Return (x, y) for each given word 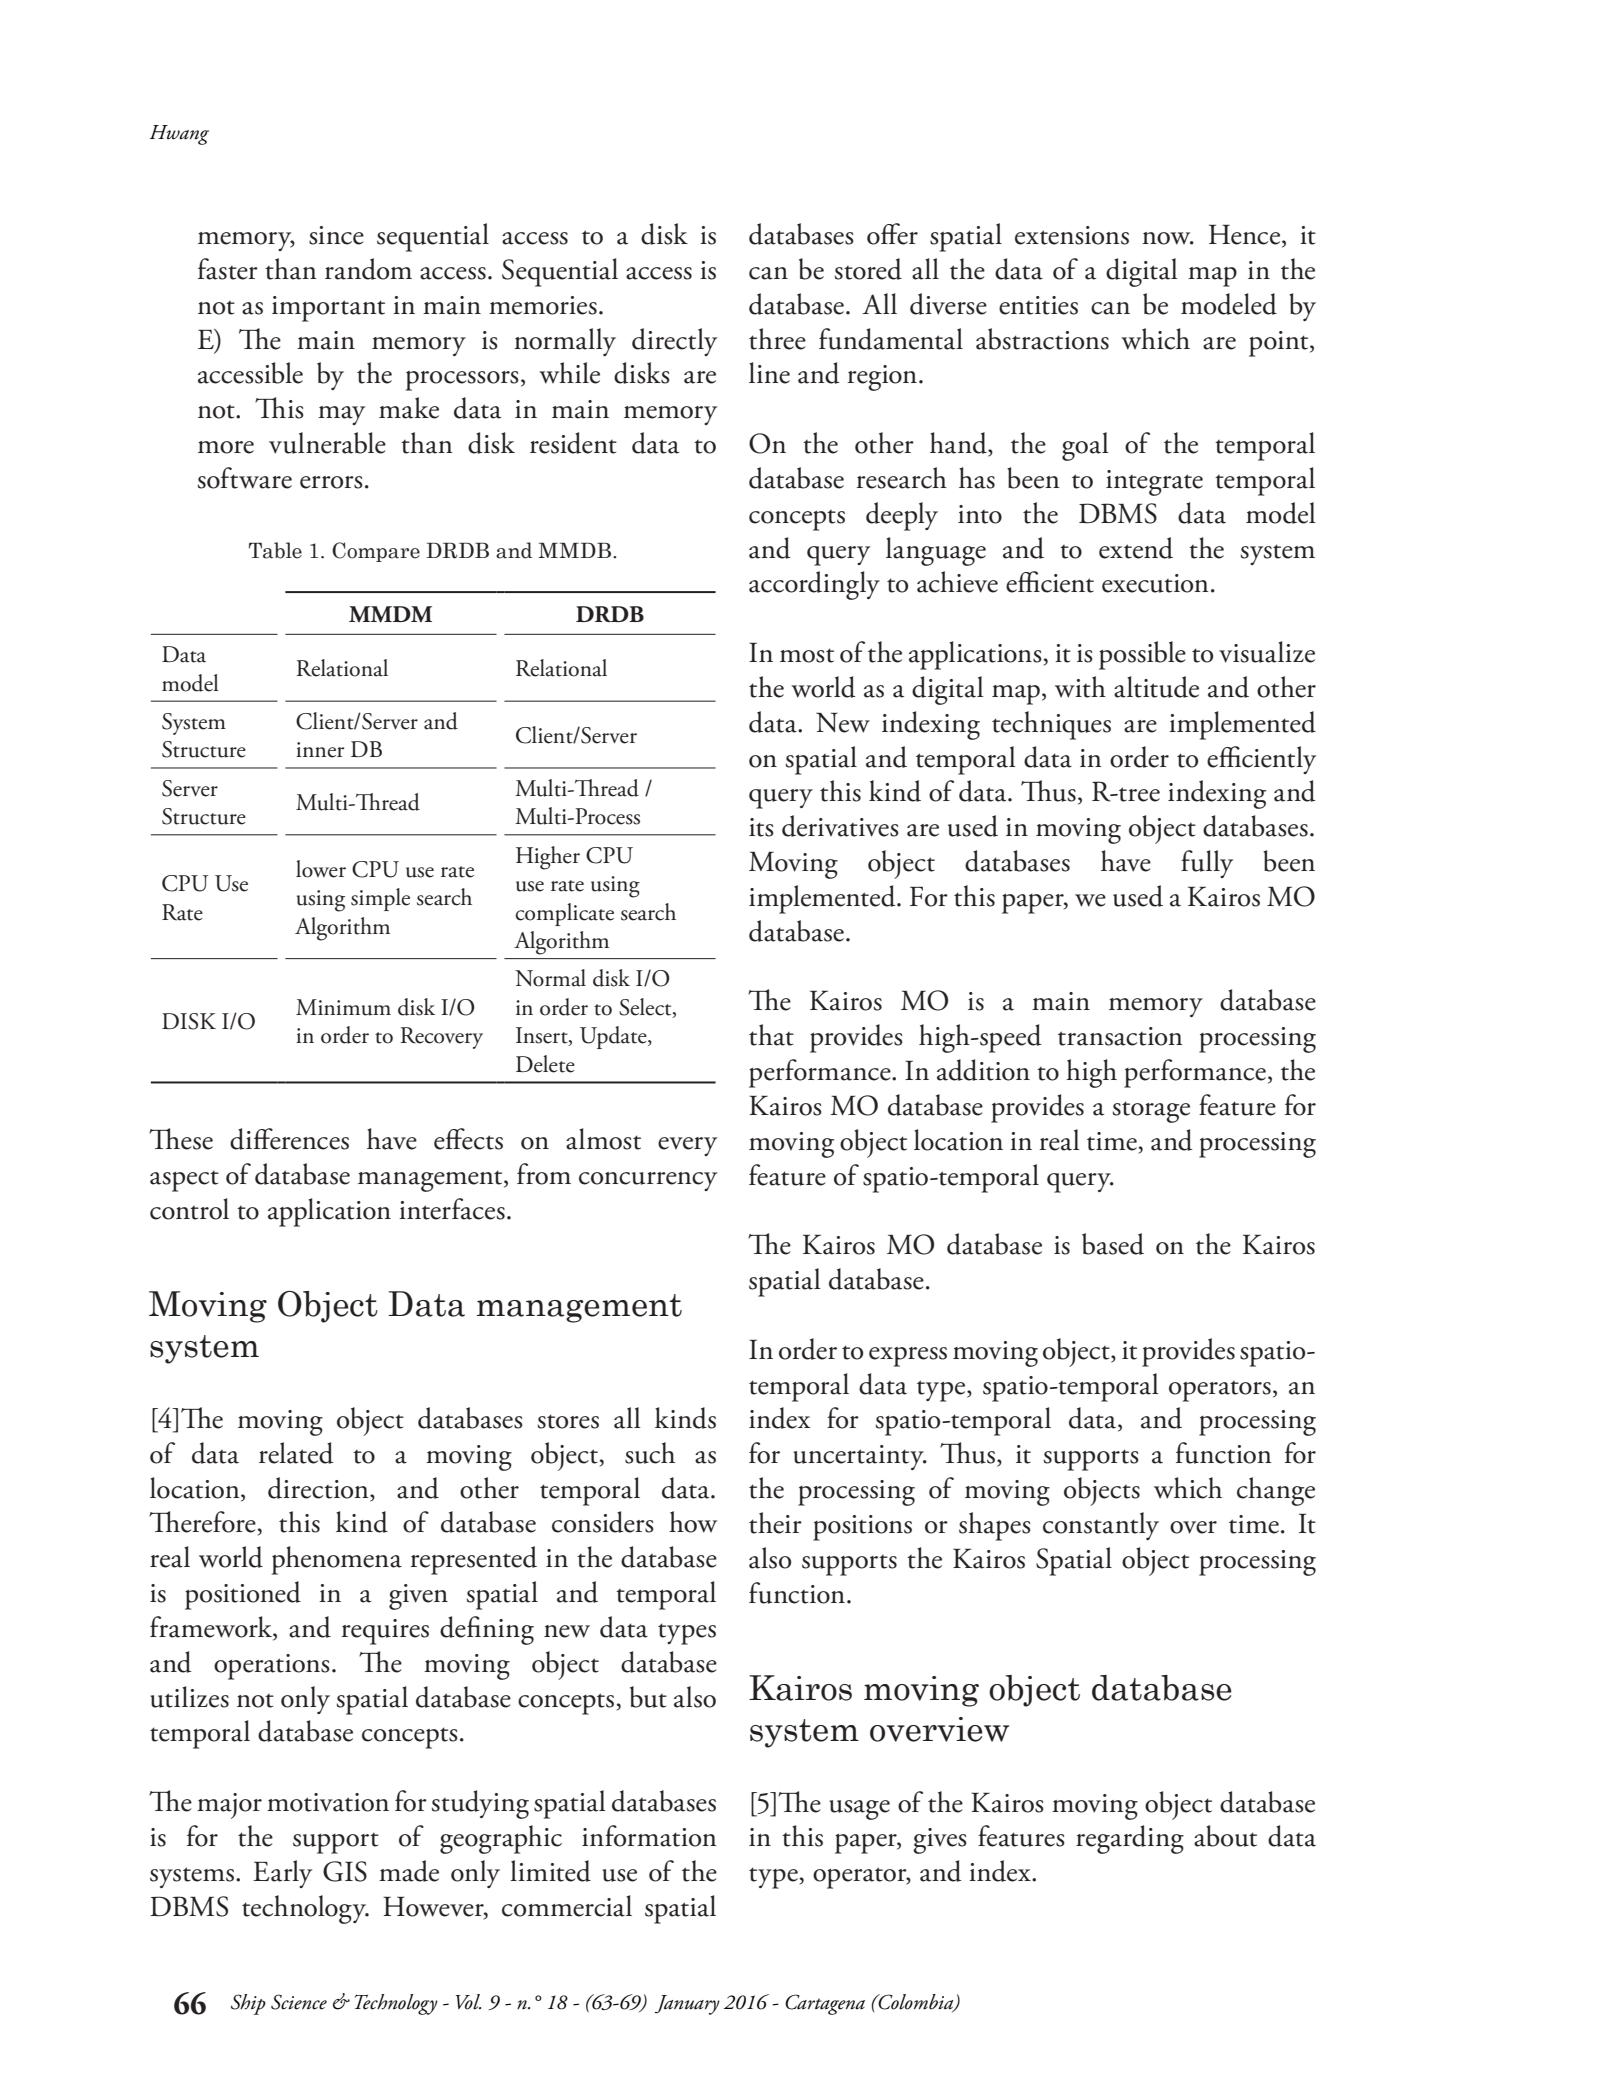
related (296, 1453)
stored (868, 269)
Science (299, 2002)
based (1113, 1244)
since (336, 235)
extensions (1072, 235)
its (761, 827)
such (650, 1453)
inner (320, 750)
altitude (1156, 687)
